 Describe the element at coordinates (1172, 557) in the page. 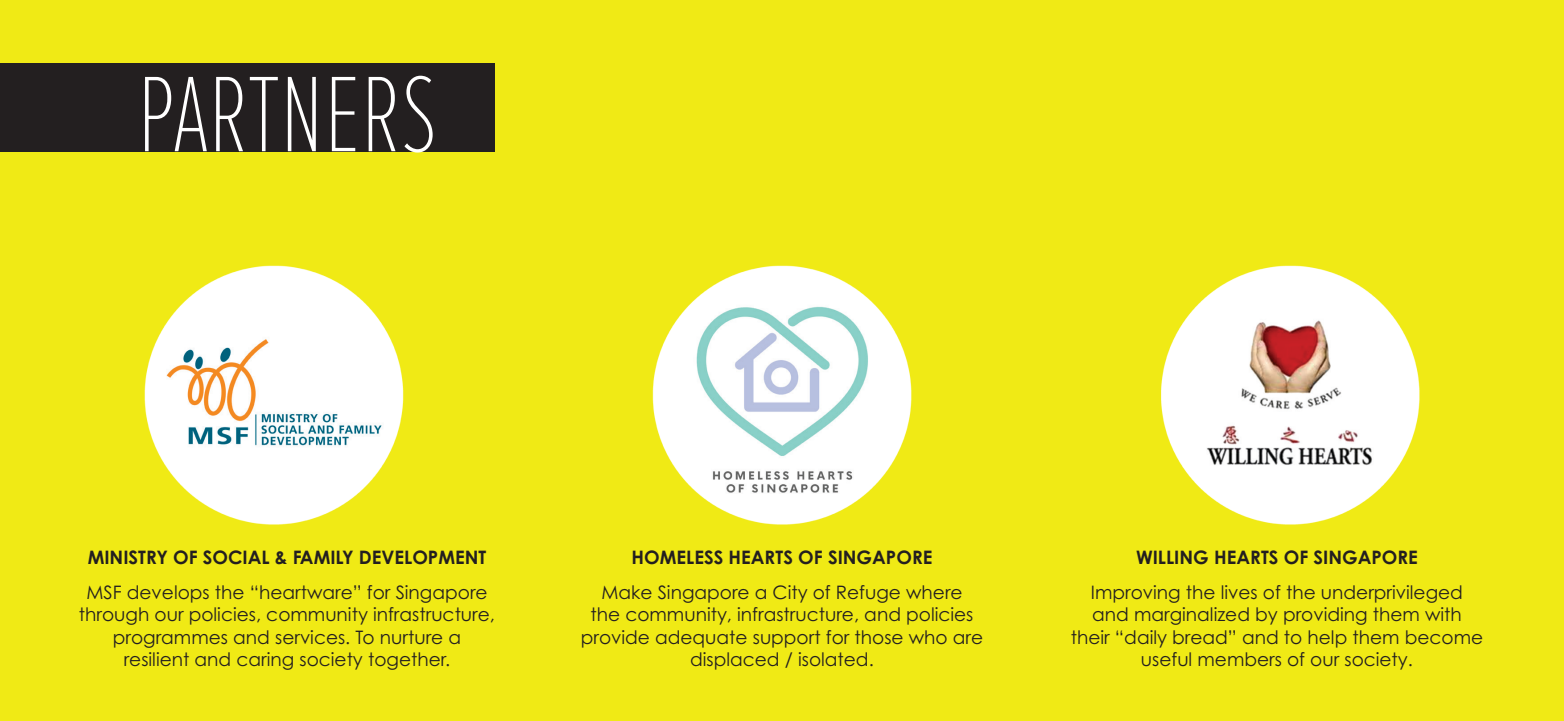

I see `WILLING` at that location.
